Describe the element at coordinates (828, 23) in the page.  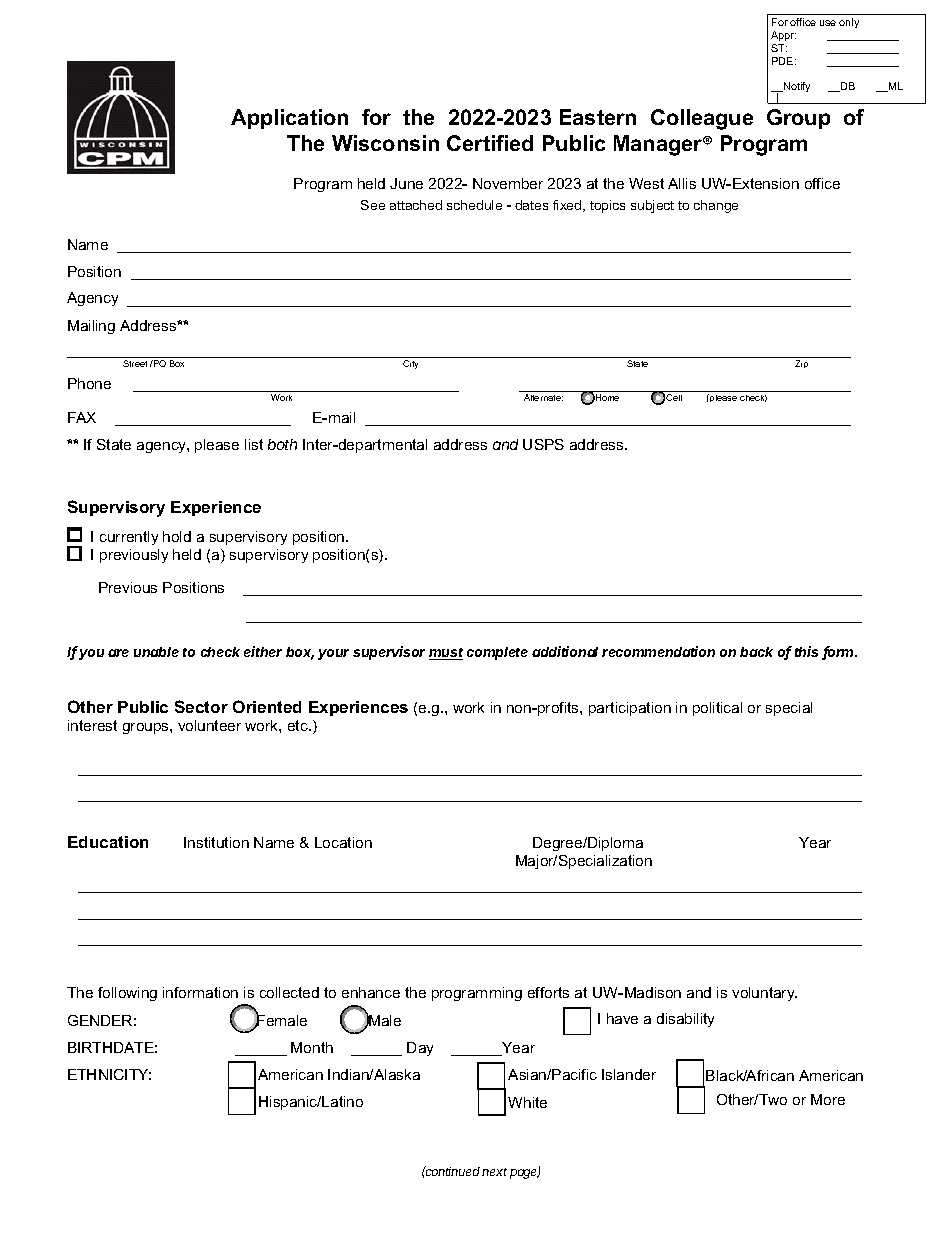
I see `use` at that location.
